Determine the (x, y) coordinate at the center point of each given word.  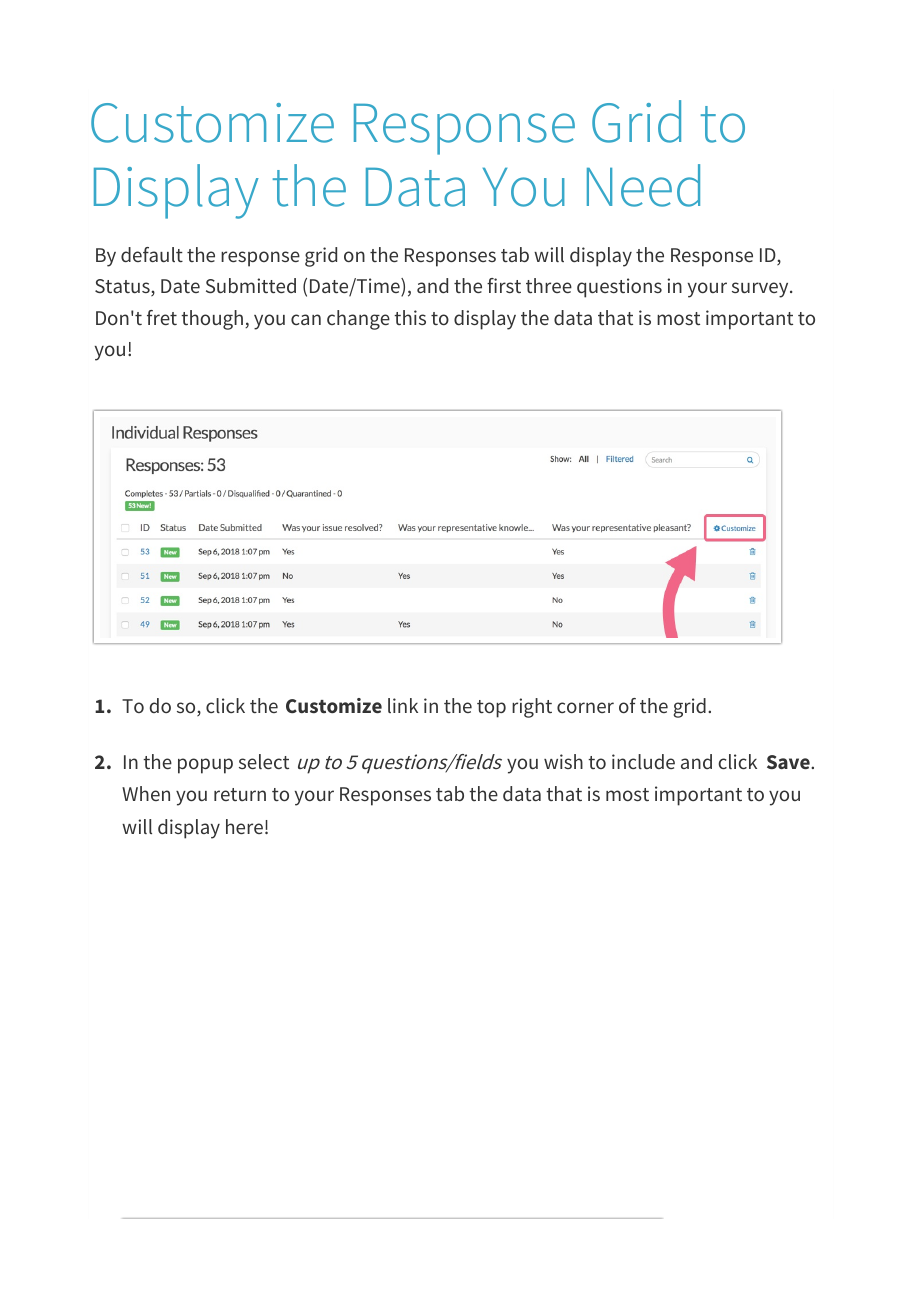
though (213, 320)
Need (643, 185)
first (504, 285)
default (152, 254)
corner (585, 707)
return (240, 794)
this (410, 317)
